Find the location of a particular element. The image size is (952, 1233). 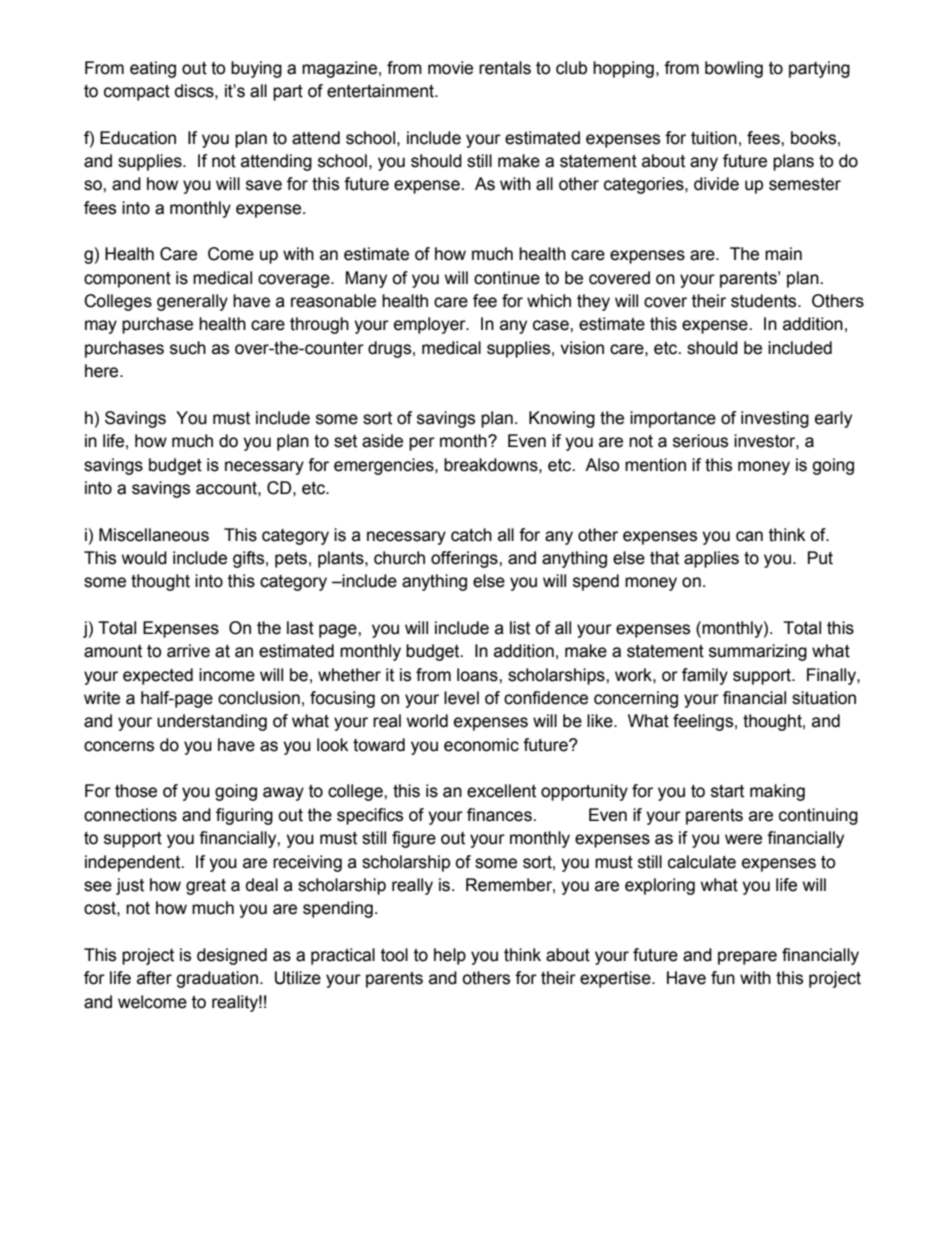

bowling is located at coordinates (734, 69).
